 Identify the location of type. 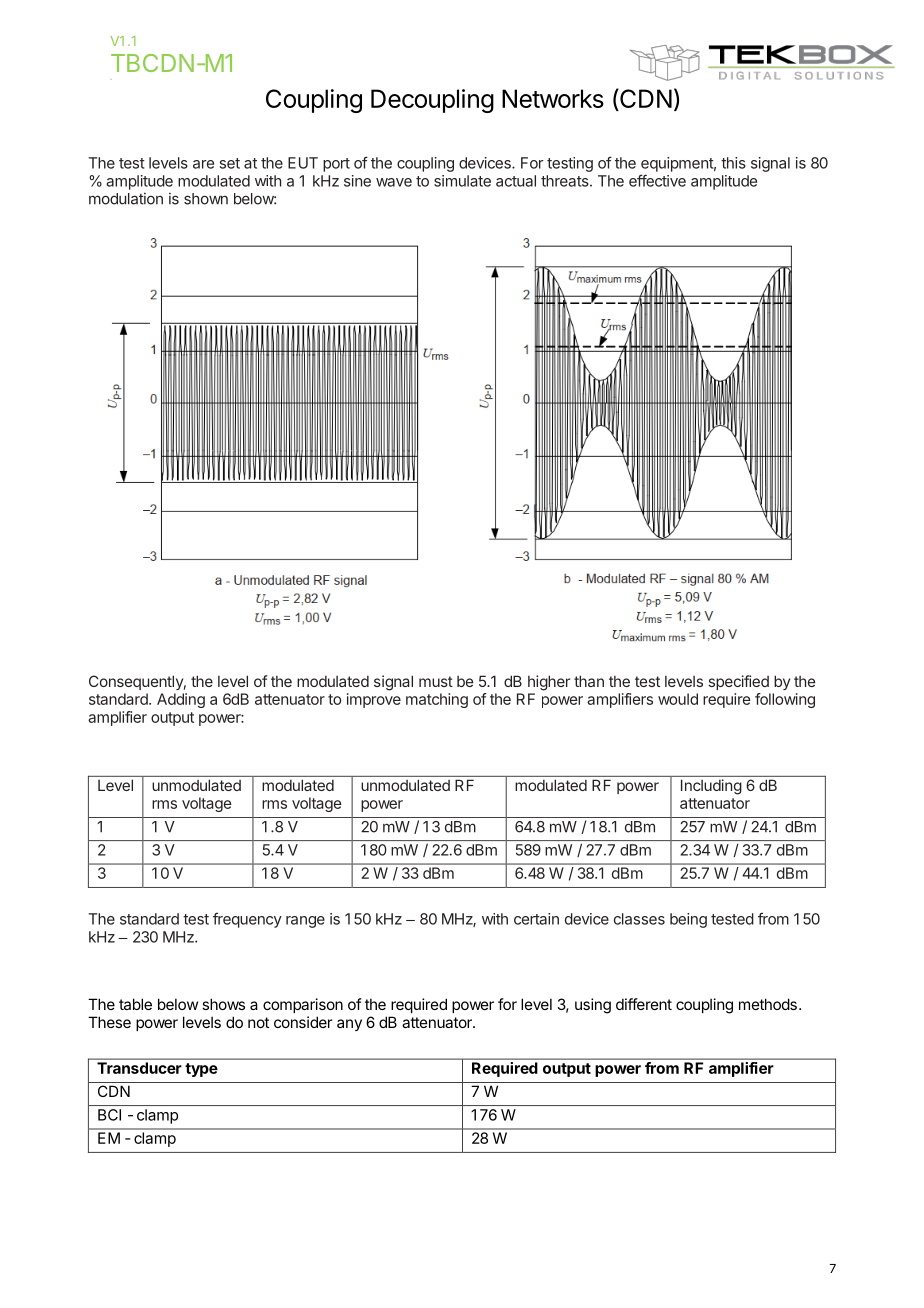
(201, 1070).
